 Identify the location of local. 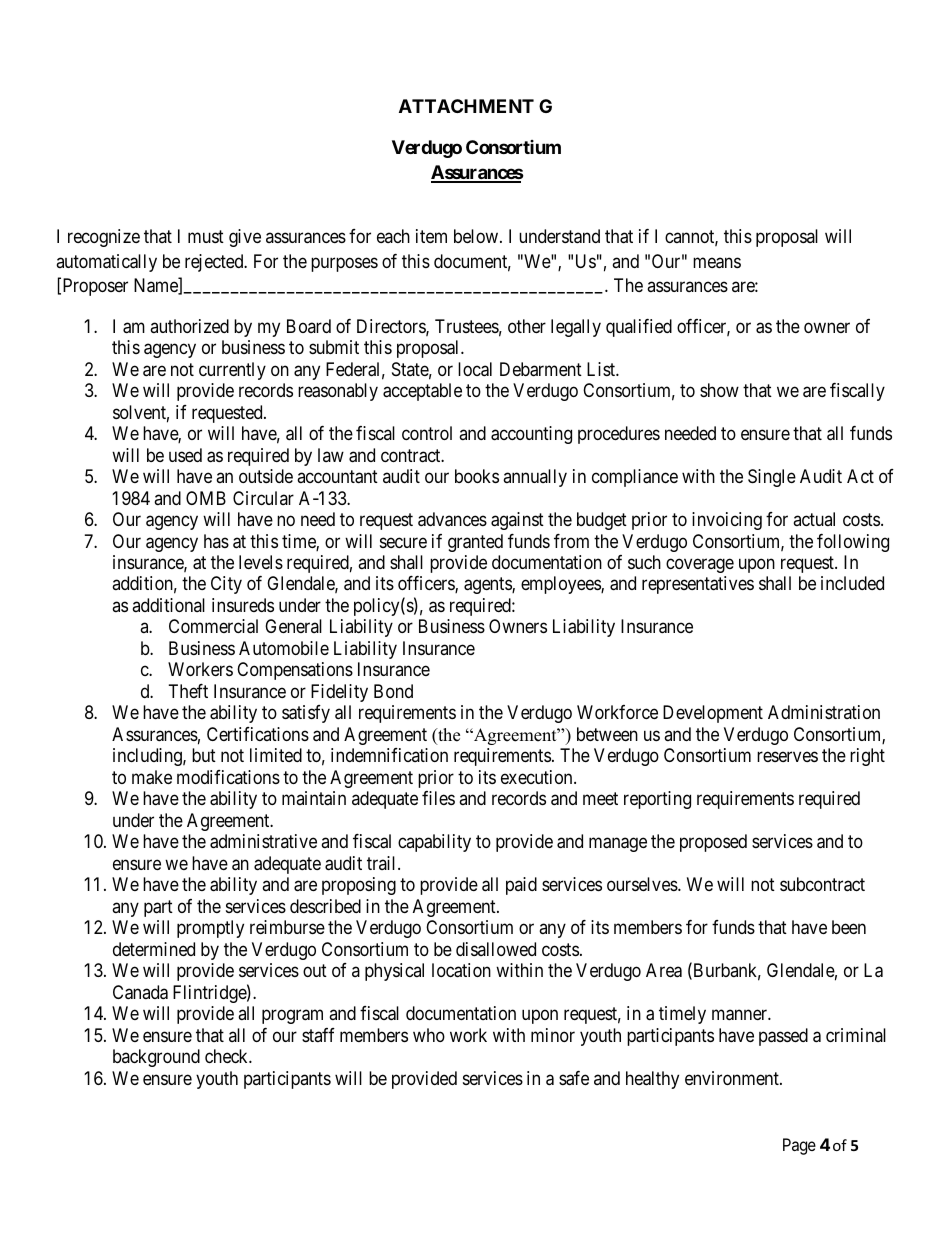
(475, 369).
